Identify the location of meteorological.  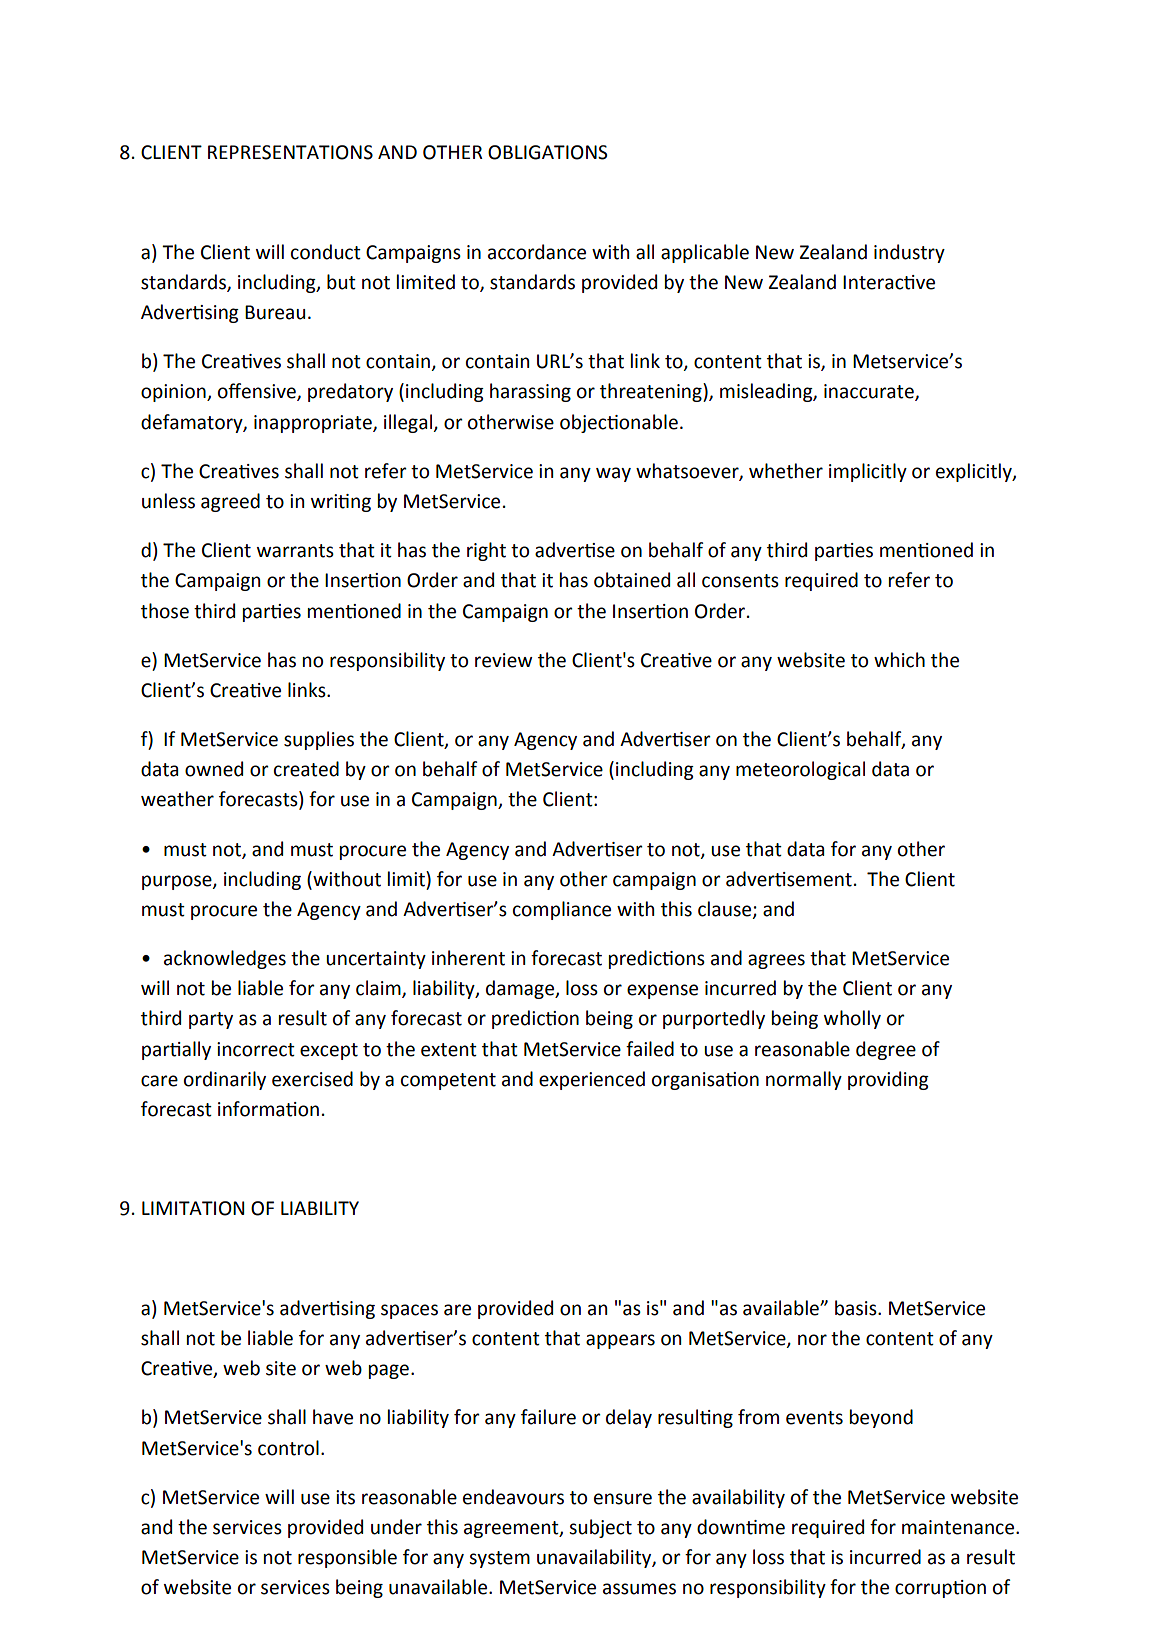
(800, 770).
